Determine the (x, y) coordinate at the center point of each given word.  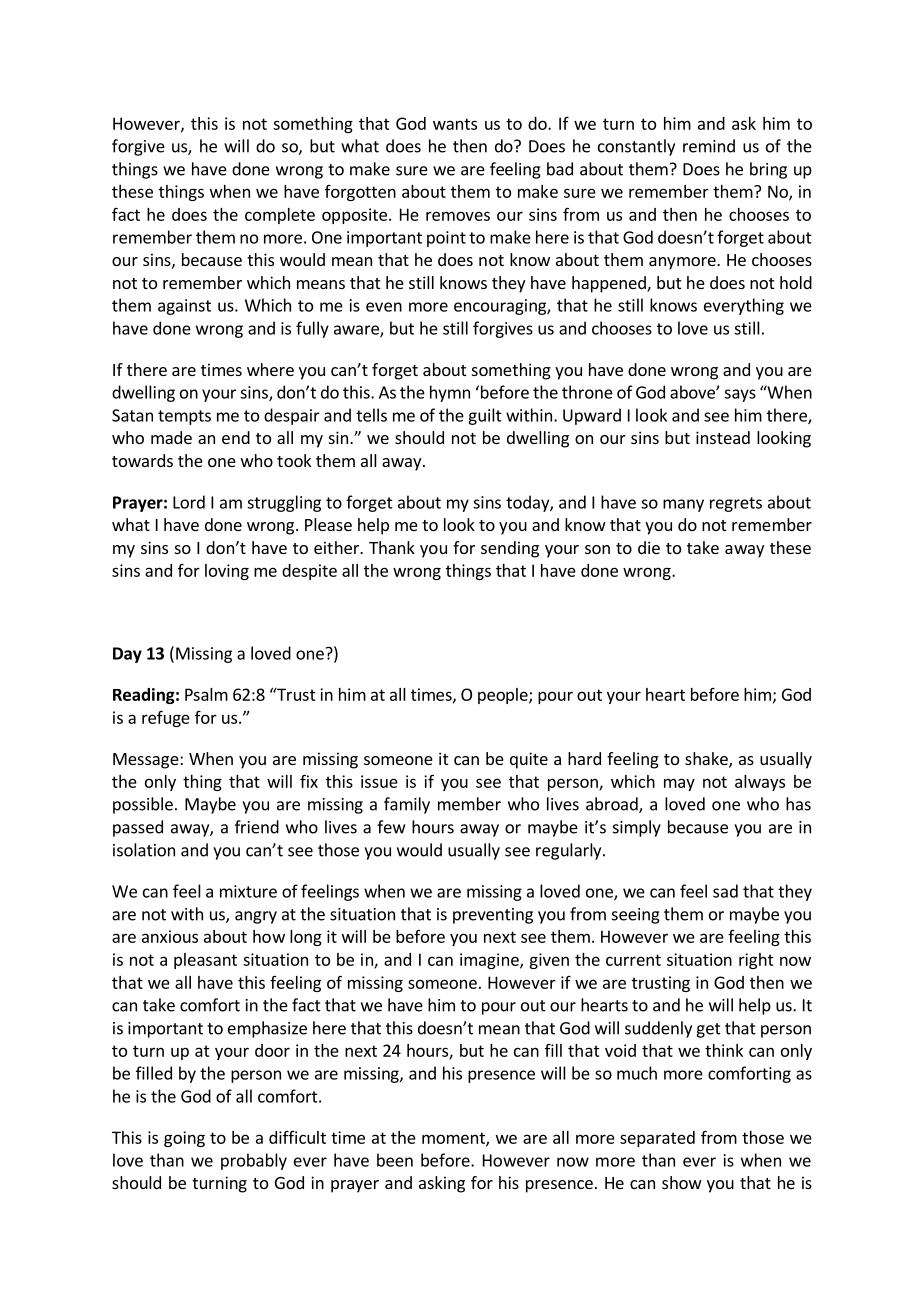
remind (709, 146)
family (407, 805)
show (682, 1182)
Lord (189, 502)
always (760, 783)
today (528, 503)
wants (455, 124)
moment (454, 1139)
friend (257, 827)
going (184, 1139)
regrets (736, 504)
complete (280, 216)
